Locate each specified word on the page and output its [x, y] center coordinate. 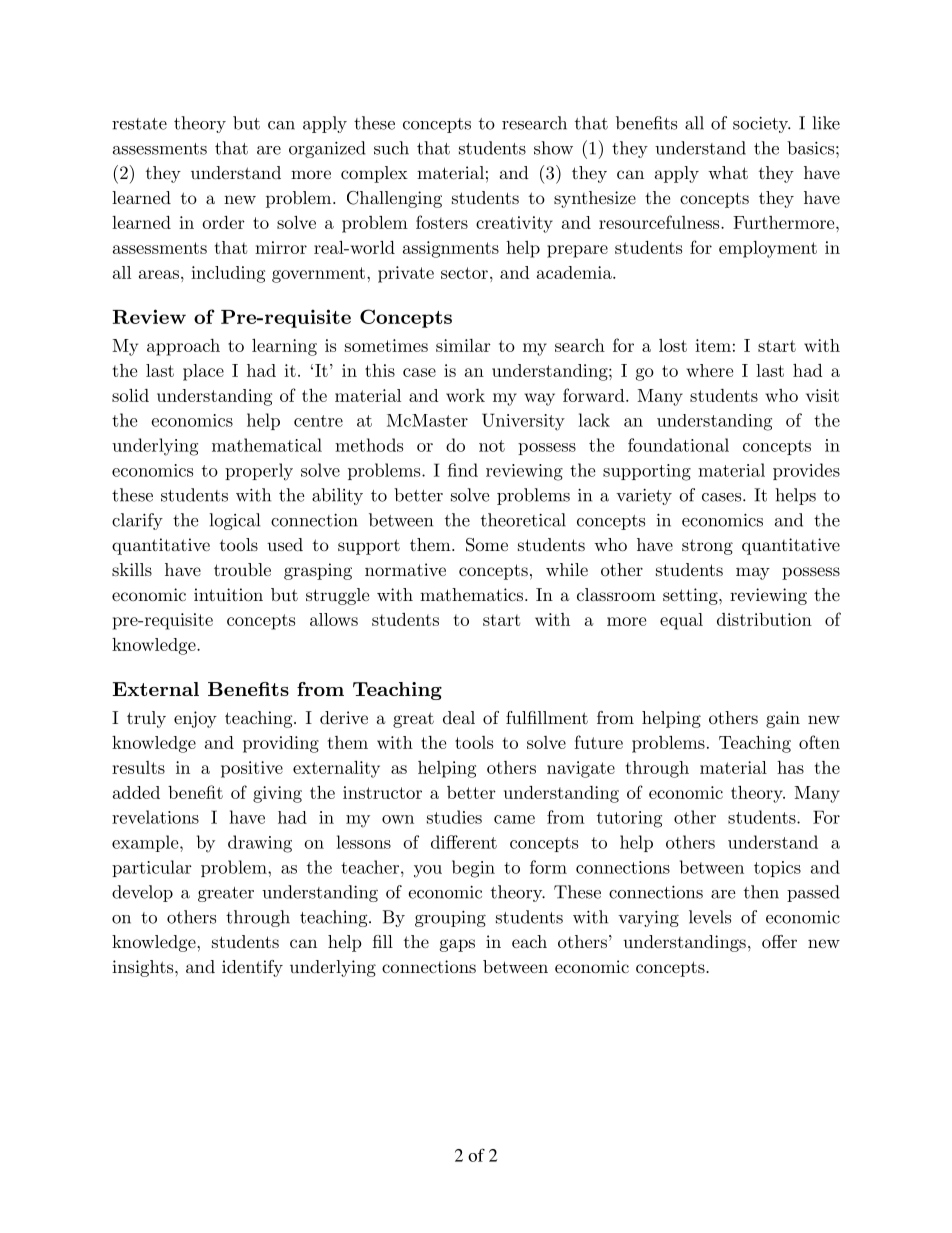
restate [139, 124]
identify [252, 968]
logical [234, 521]
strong [707, 547]
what [728, 172]
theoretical [523, 520]
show [553, 148]
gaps [457, 945]
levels [710, 917]
